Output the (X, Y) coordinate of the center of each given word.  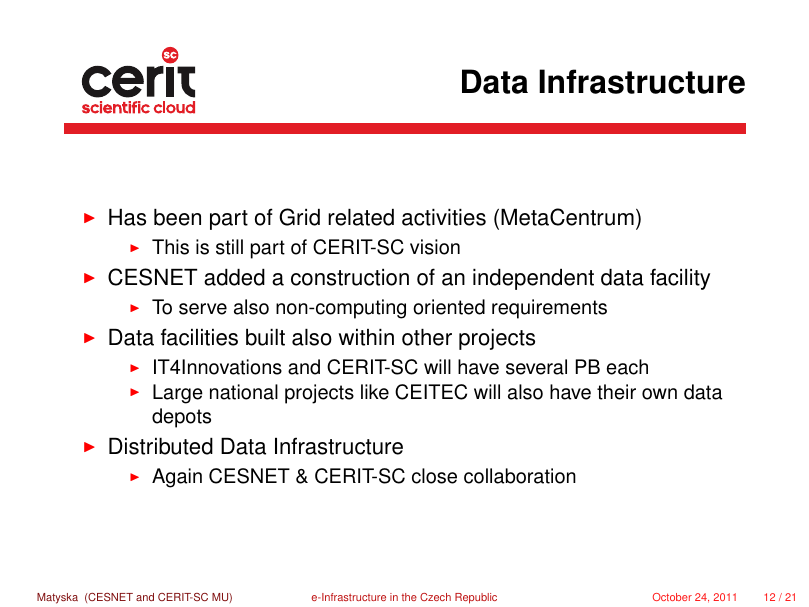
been (177, 217)
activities (444, 217)
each (627, 367)
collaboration (520, 476)
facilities (199, 337)
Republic (476, 598)
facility (680, 279)
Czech (435, 597)
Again (177, 478)
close (434, 476)
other (427, 337)
